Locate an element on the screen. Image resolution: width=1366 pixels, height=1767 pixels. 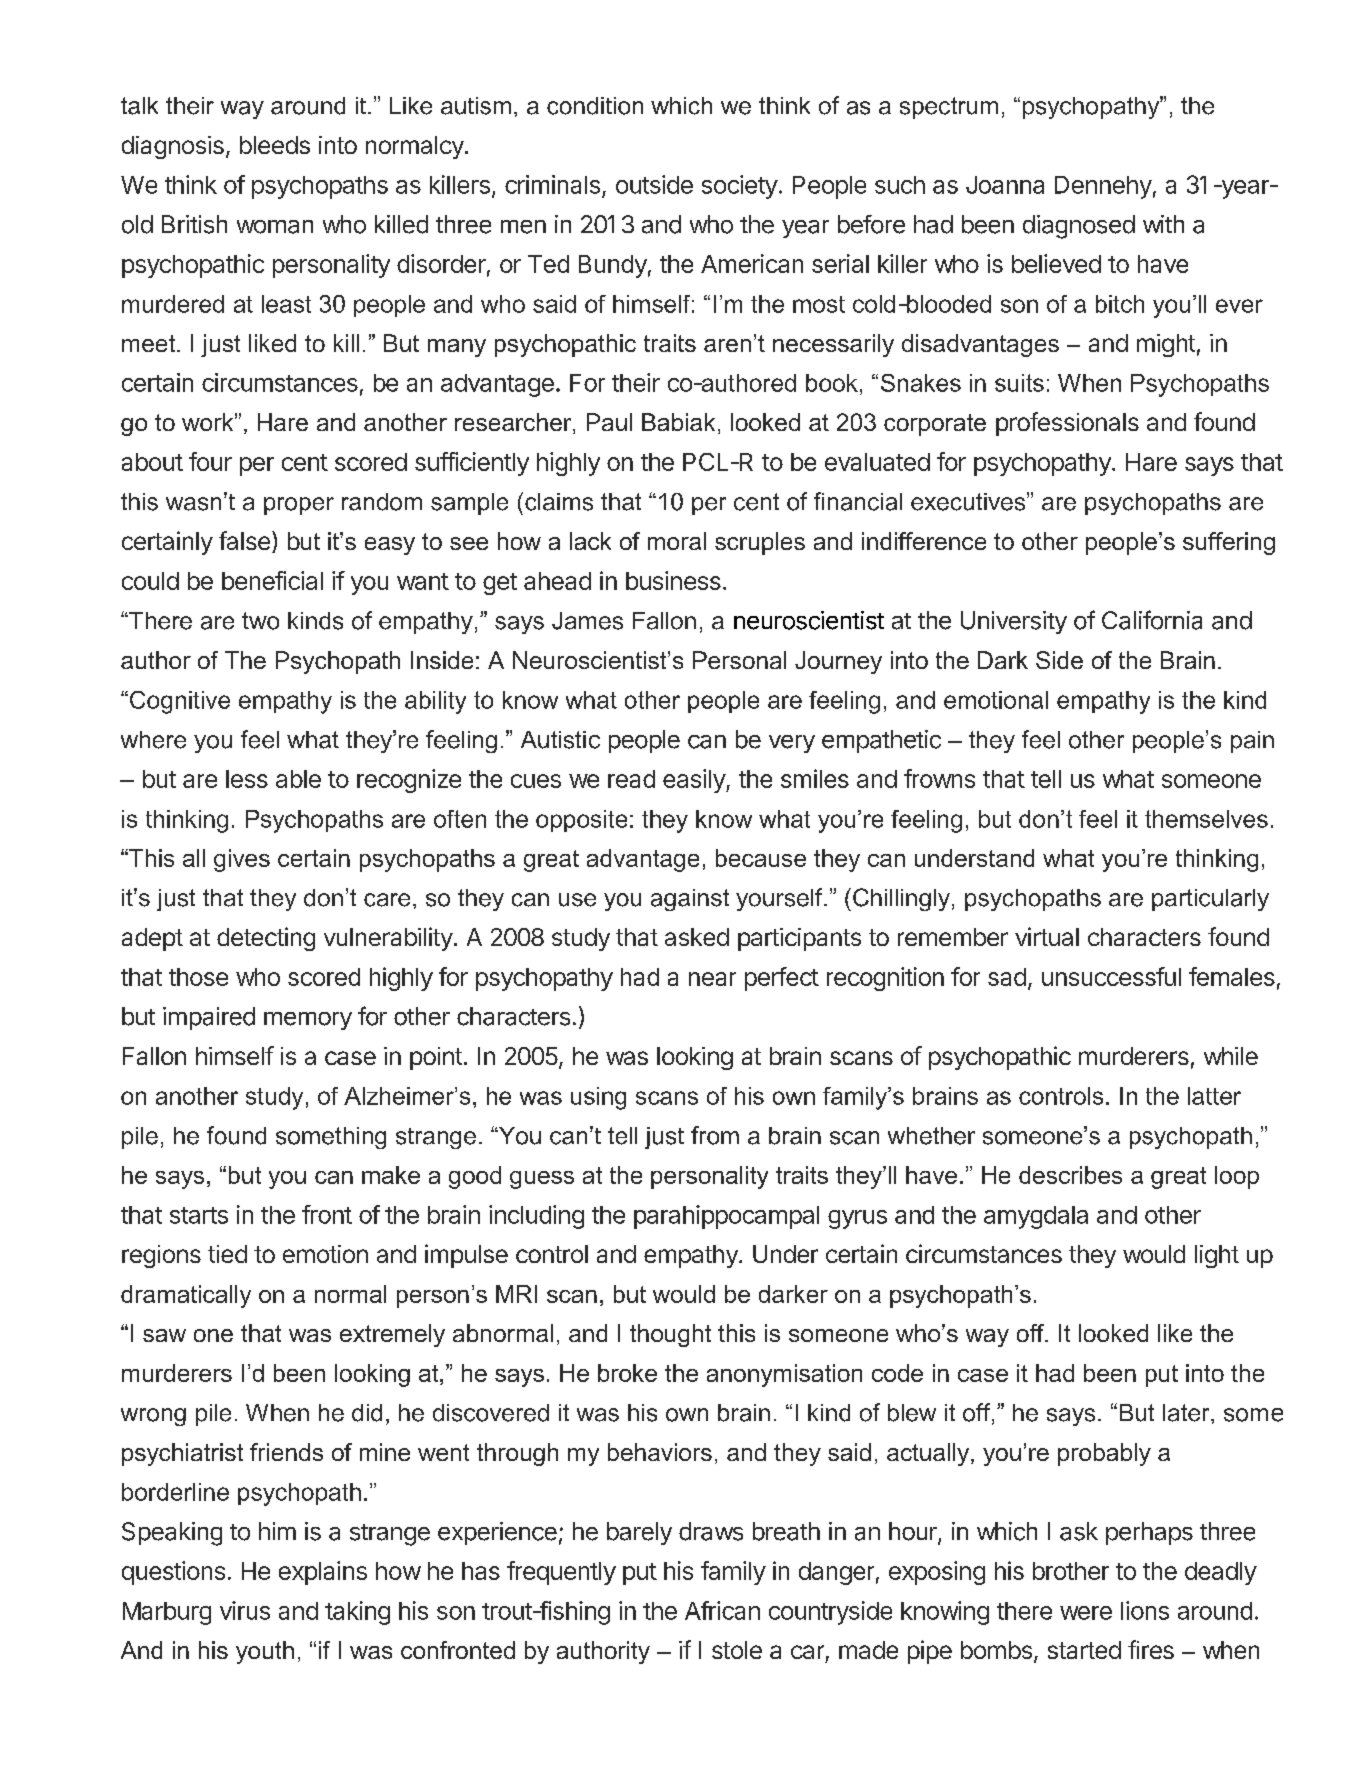
gives is located at coordinates (242, 860).
